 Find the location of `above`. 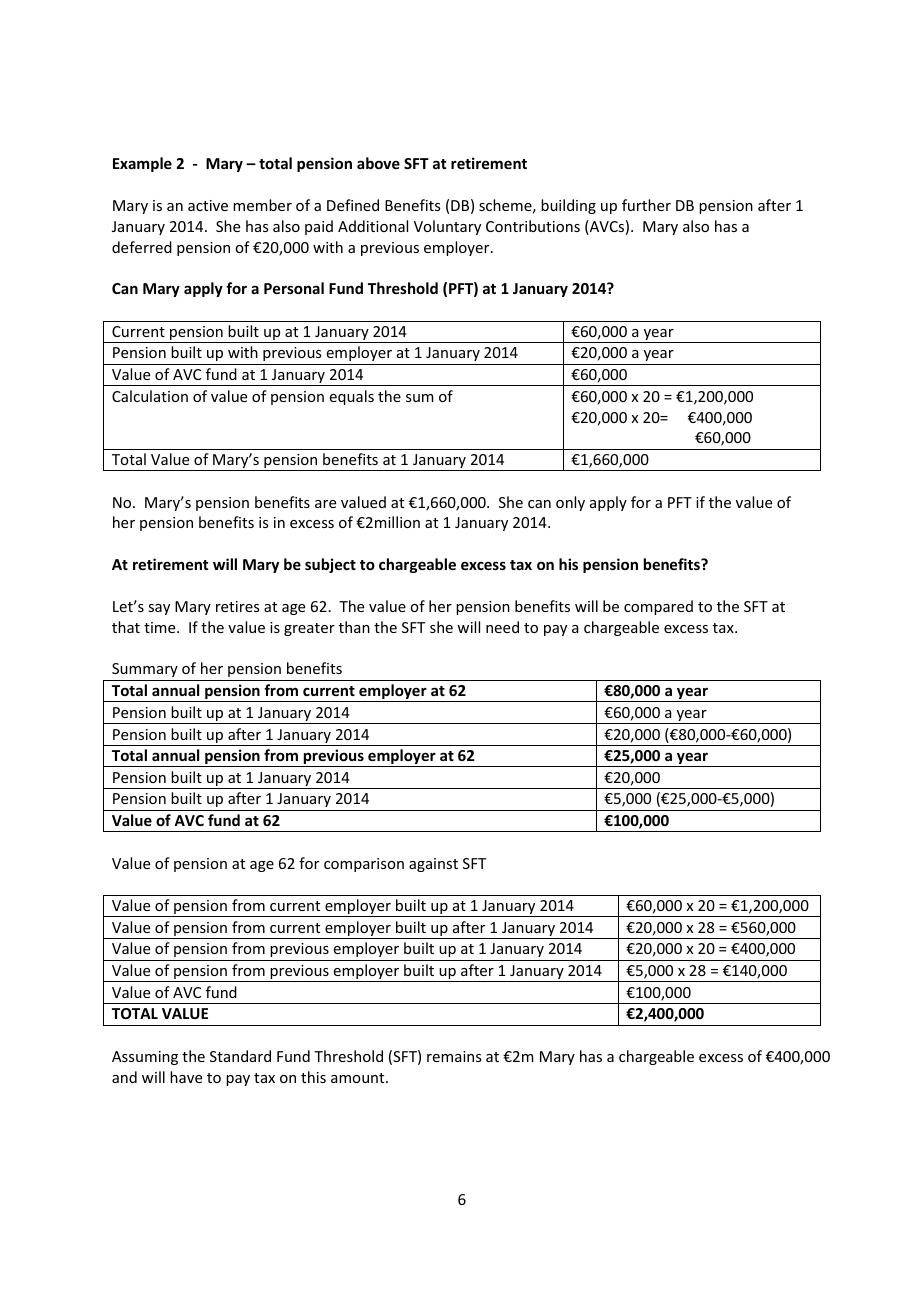

above is located at coordinates (378, 163).
